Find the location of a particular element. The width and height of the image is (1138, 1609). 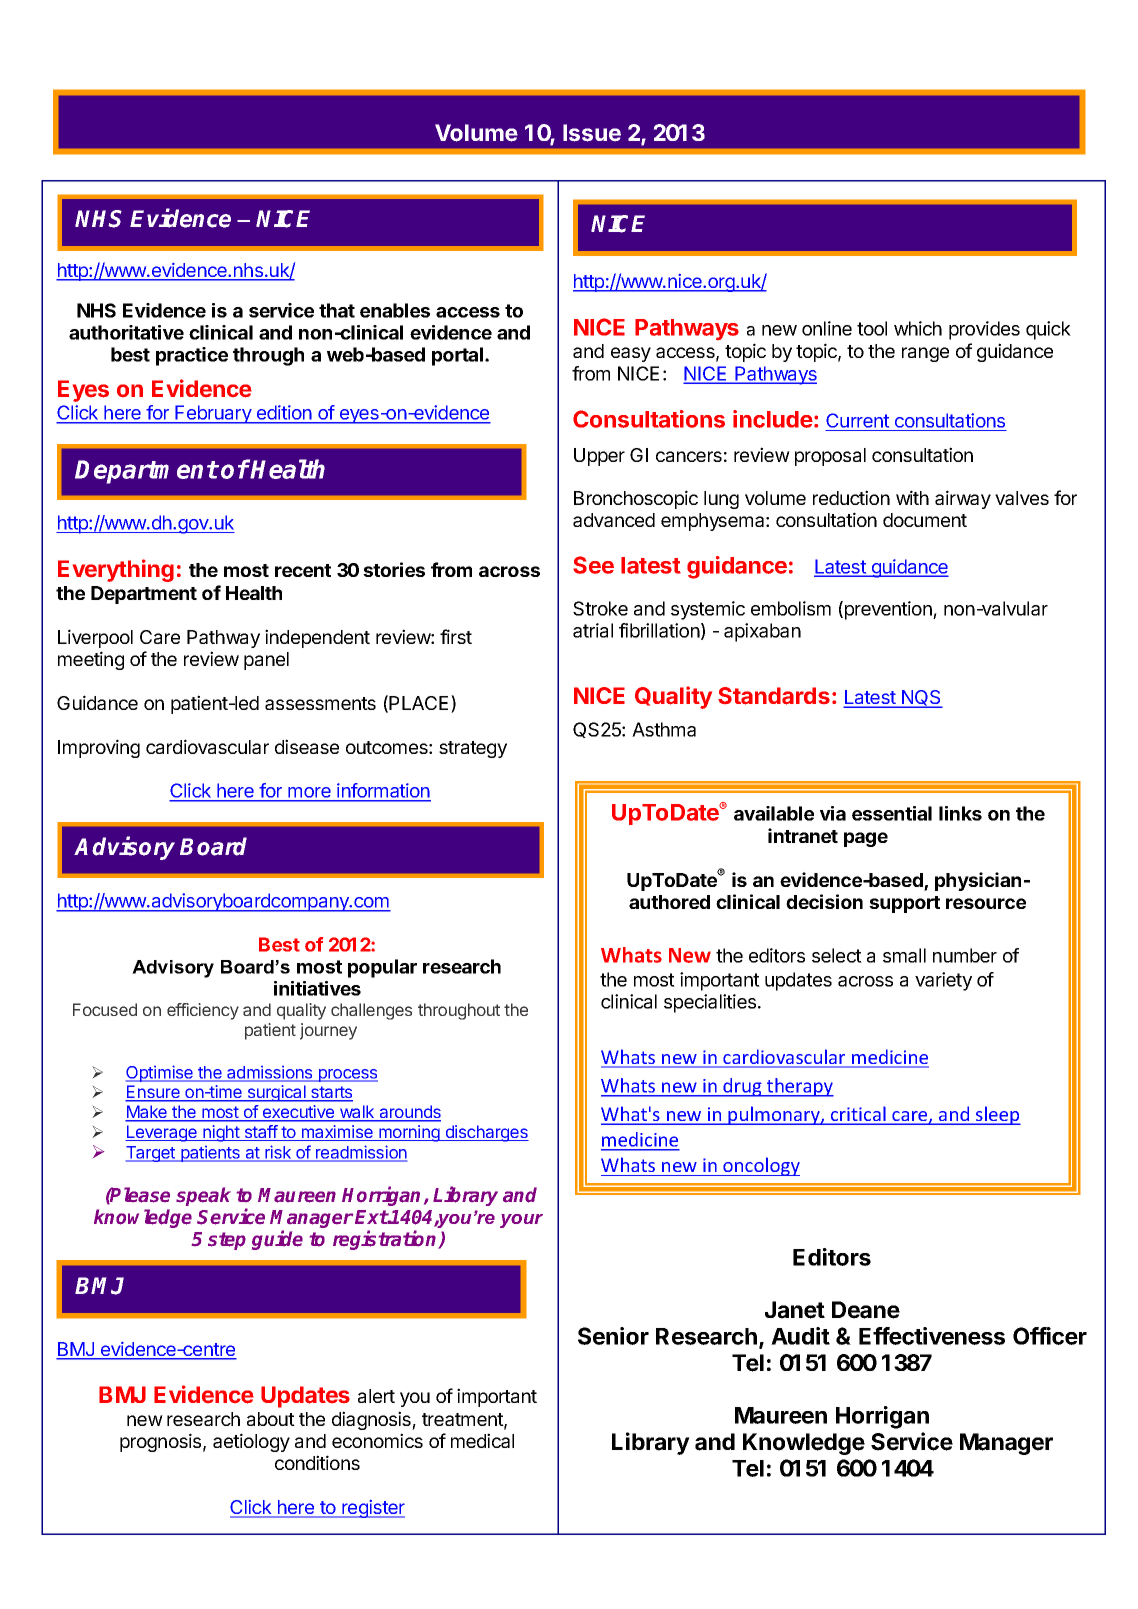

Stroke is located at coordinates (600, 608).
